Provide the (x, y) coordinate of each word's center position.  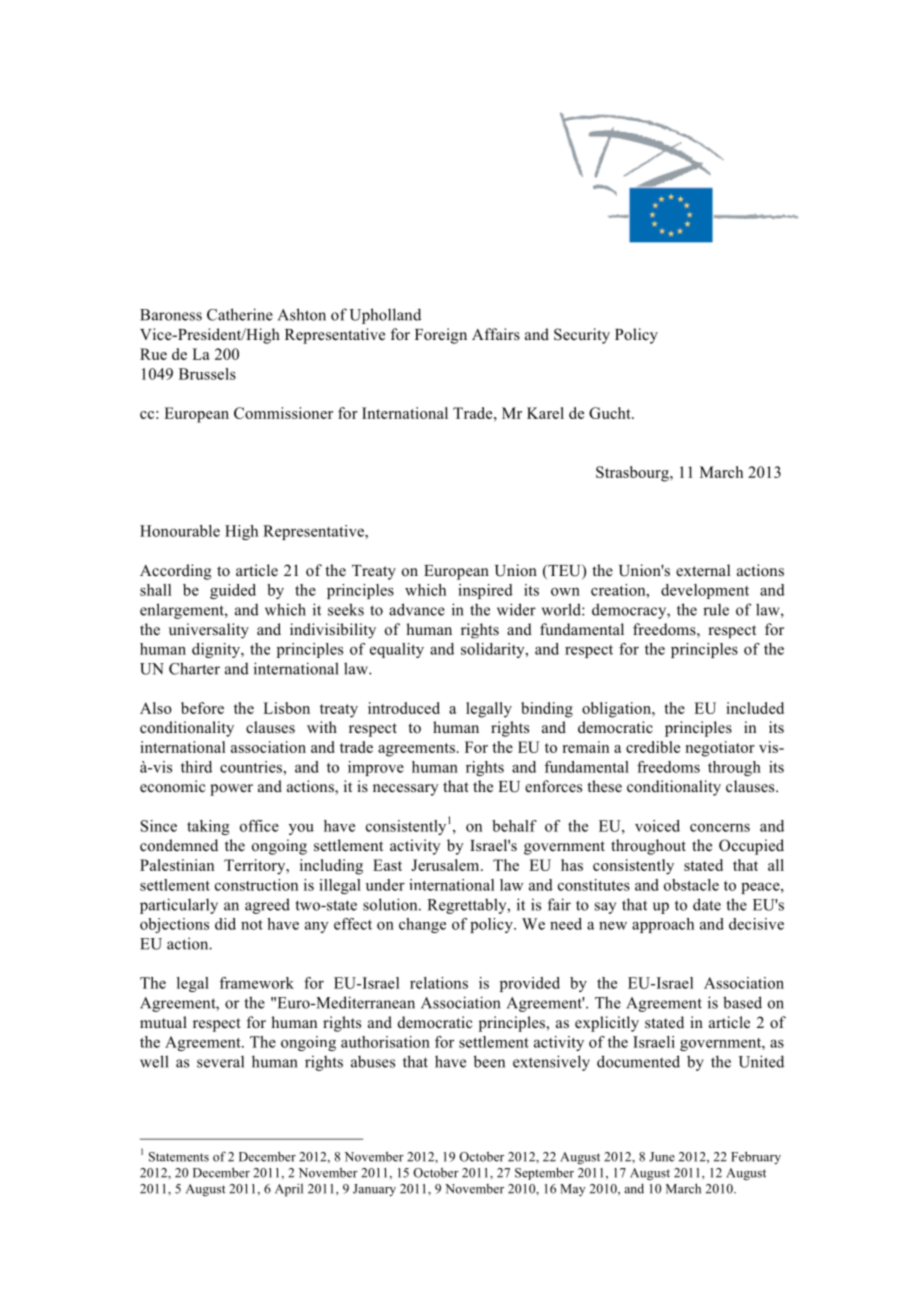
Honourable (180, 531)
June (662, 1157)
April (289, 1190)
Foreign (441, 336)
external (703, 570)
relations (439, 983)
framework (256, 983)
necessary (406, 790)
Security (582, 336)
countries (252, 767)
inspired (485, 591)
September (544, 1173)
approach (663, 925)
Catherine (240, 314)
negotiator (720, 749)
